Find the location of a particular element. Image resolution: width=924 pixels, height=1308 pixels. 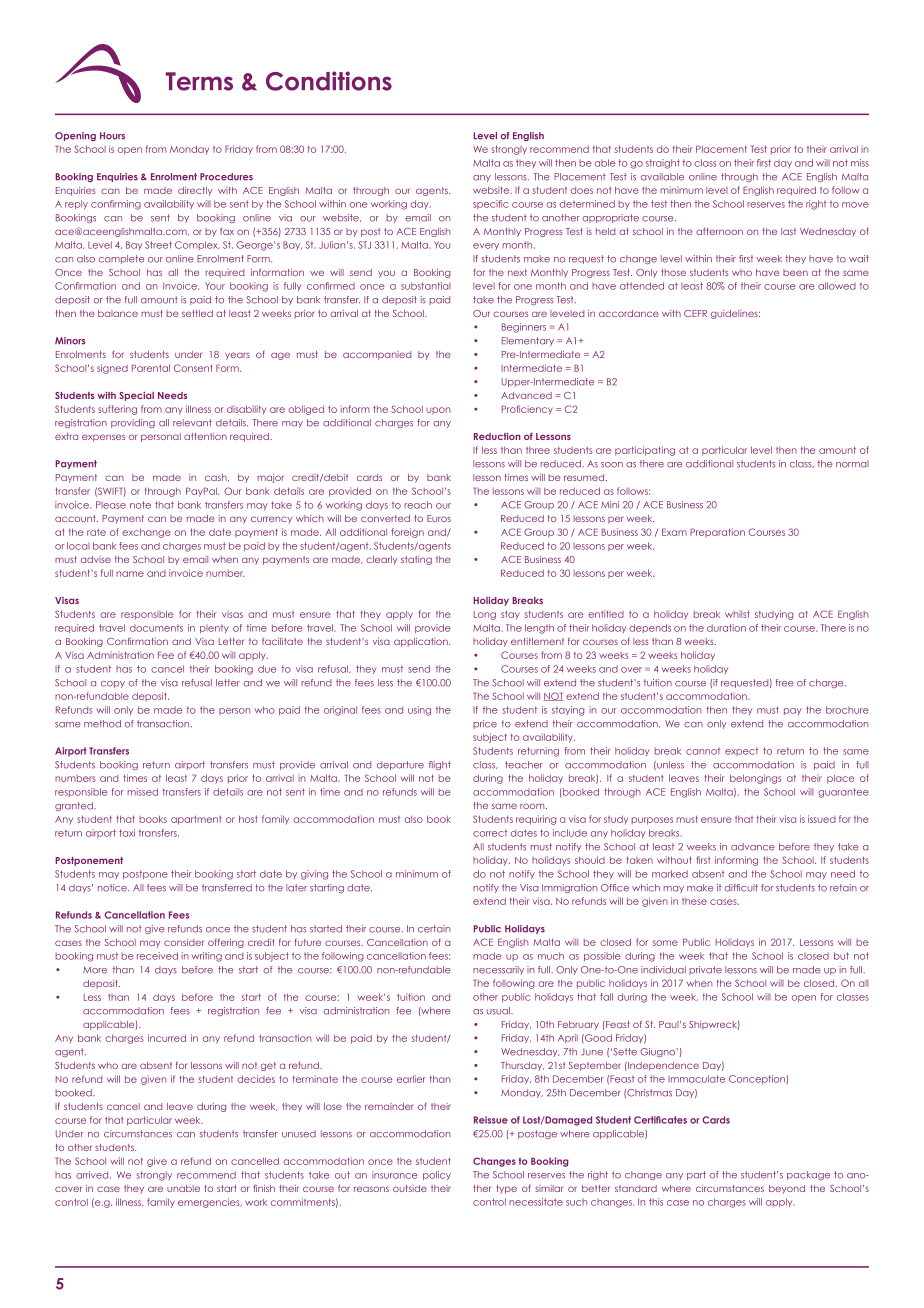

note is located at coordinates (140, 505).
